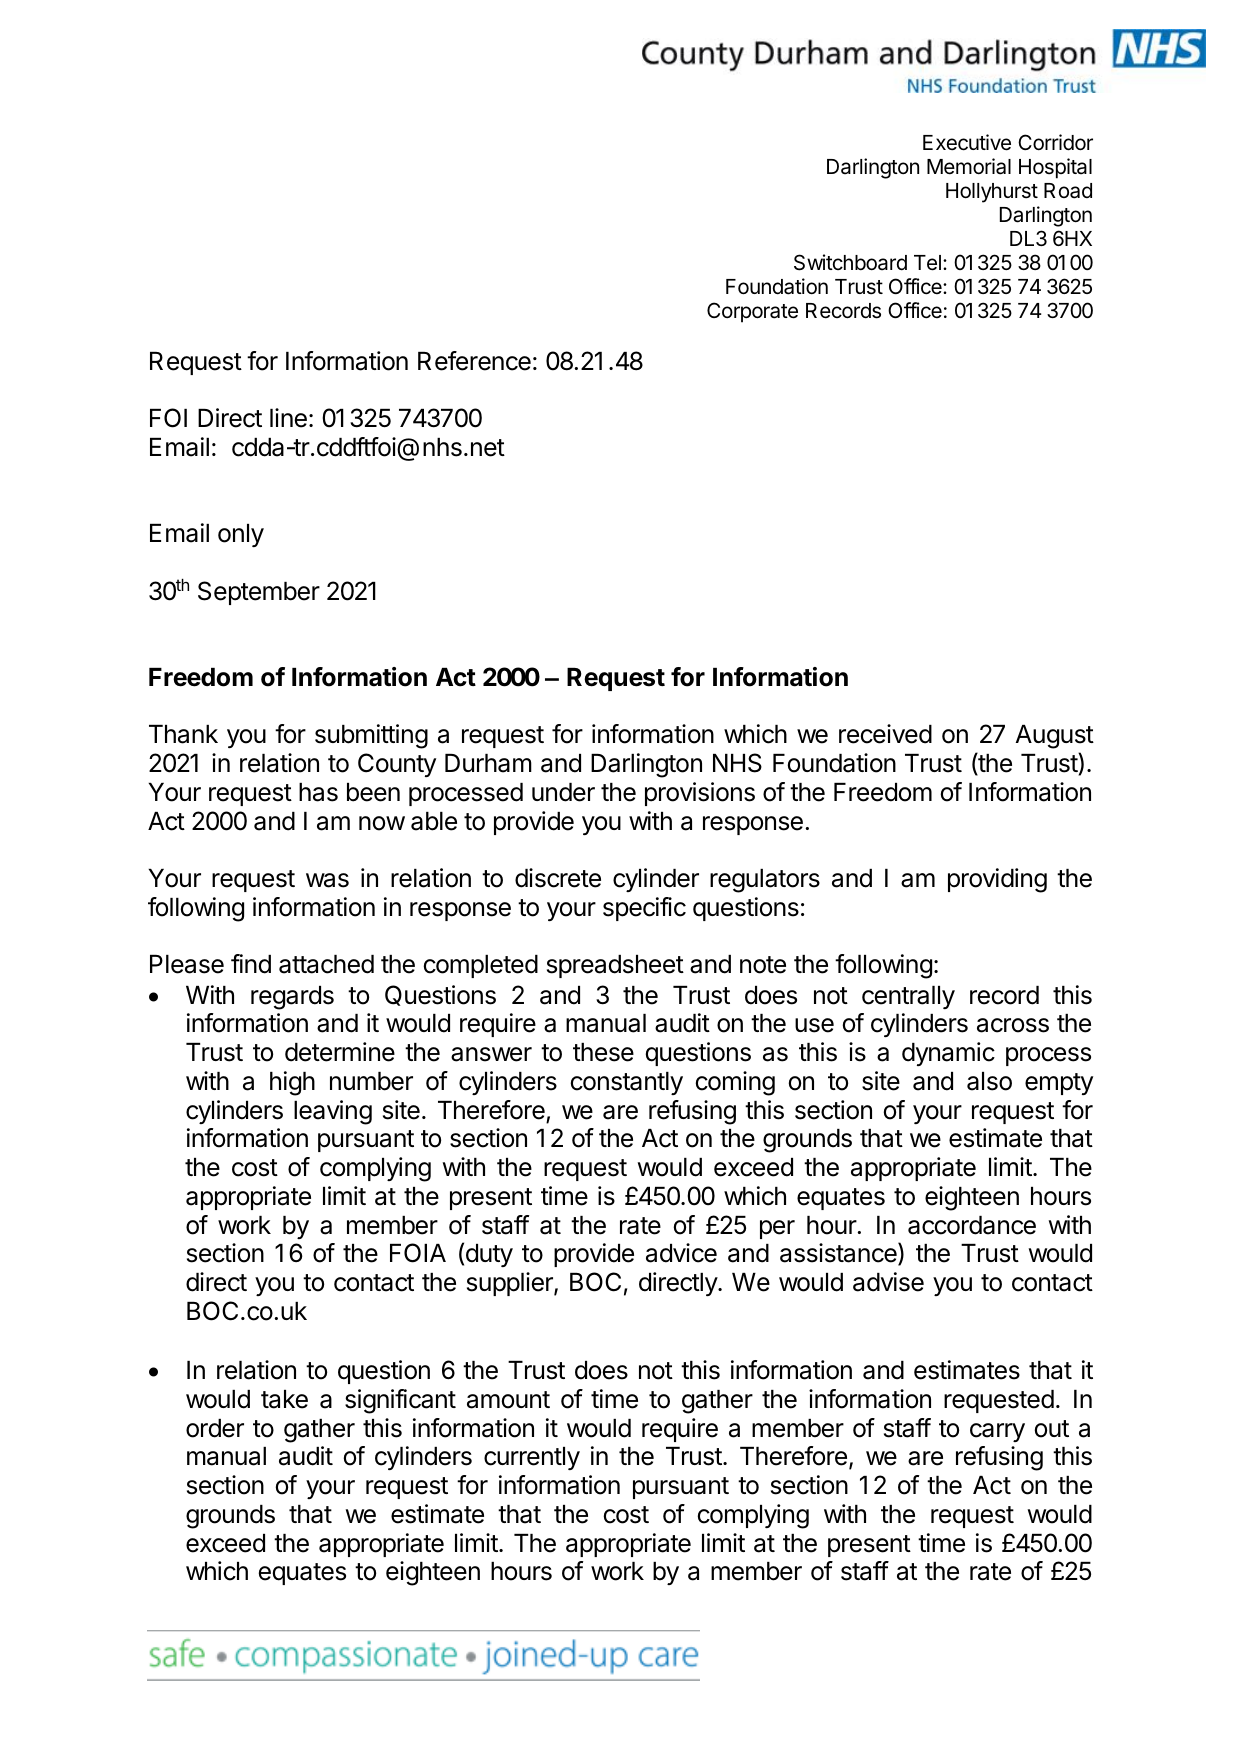 The width and height of the document is (1240, 1754). Describe the element at coordinates (969, 166) in the document. I see `Memorial` at that location.
